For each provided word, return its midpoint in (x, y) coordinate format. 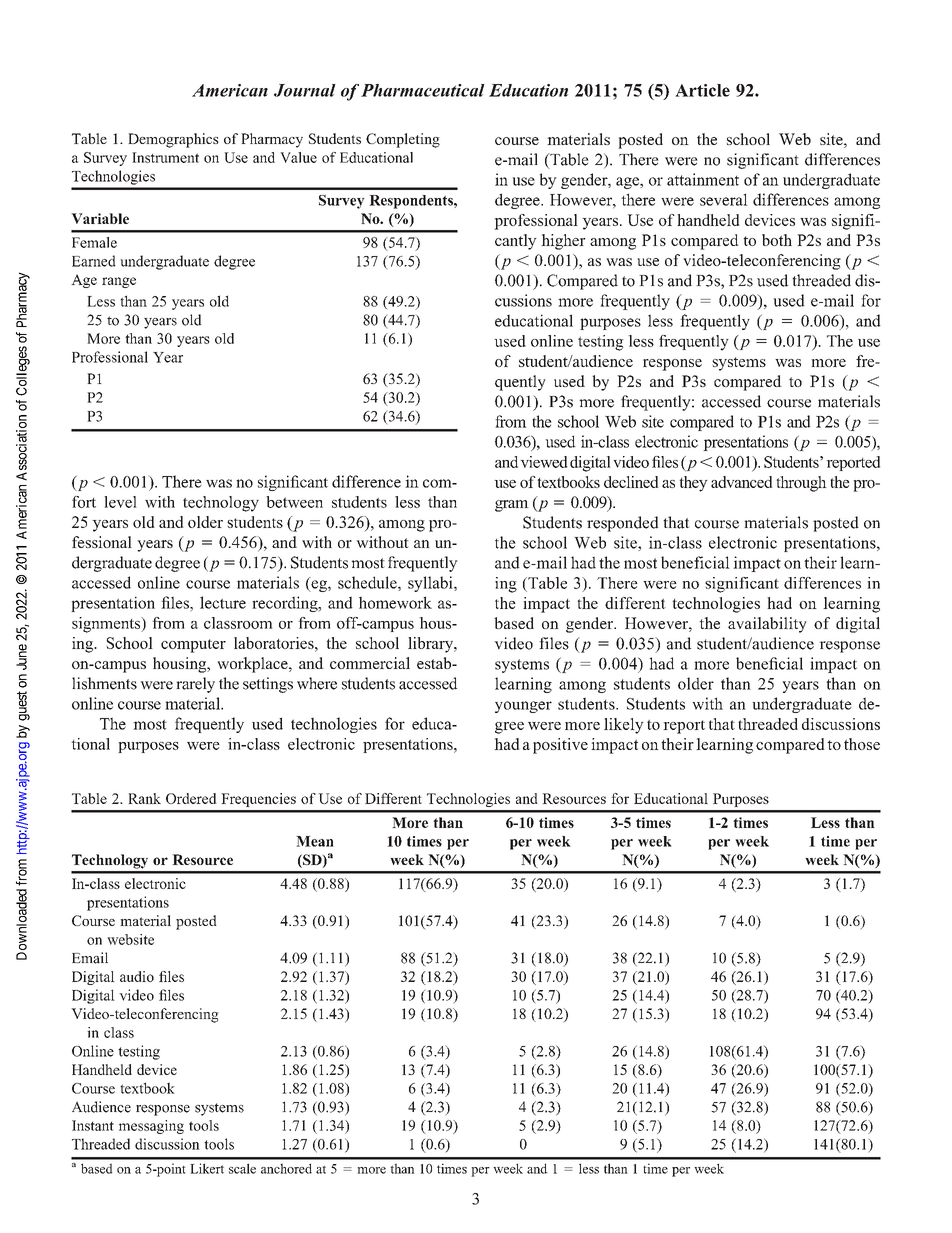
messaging (151, 1127)
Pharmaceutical (423, 90)
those (862, 744)
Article (702, 90)
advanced (742, 482)
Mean (315, 841)
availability (767, 625)
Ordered (191, 798)
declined (631, 482)
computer (193, 646)
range (119, 282)
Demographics (173, 140)
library (432, 645)
